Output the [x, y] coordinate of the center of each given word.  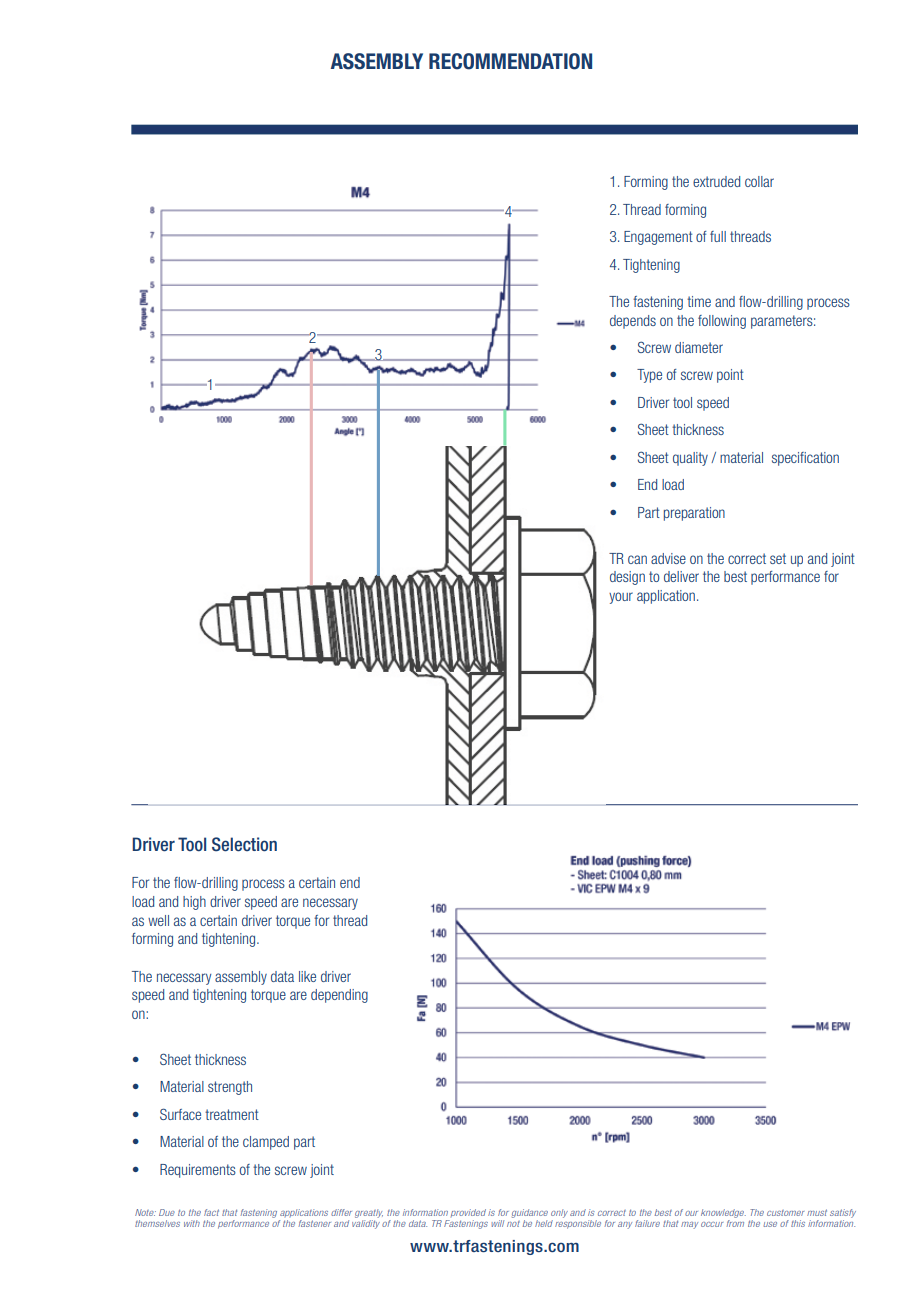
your [621, 598]
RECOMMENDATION [510, 61]
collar [759, 181]
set [778, 558]
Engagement [658, 238]
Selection [244, 844]
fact [211, 1212]
